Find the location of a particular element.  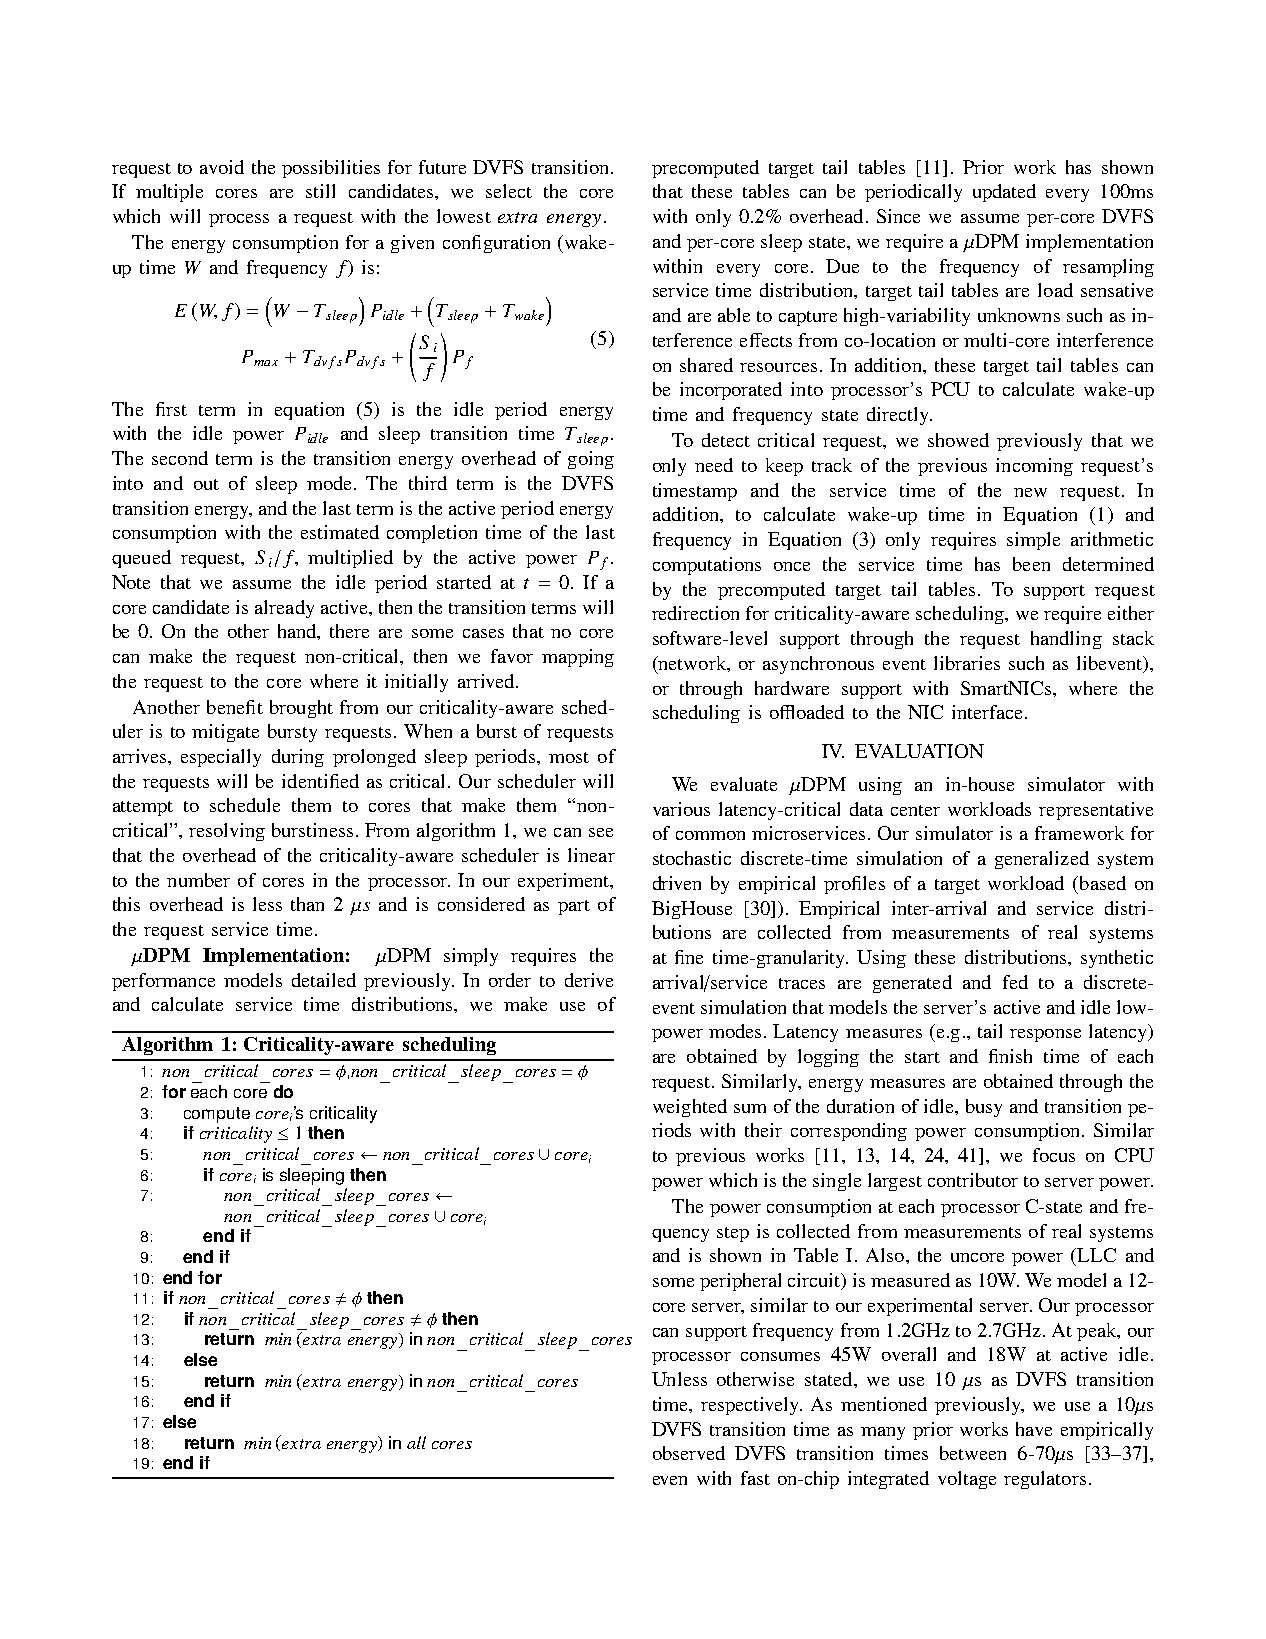

select is located at coordinates (509, 191).
